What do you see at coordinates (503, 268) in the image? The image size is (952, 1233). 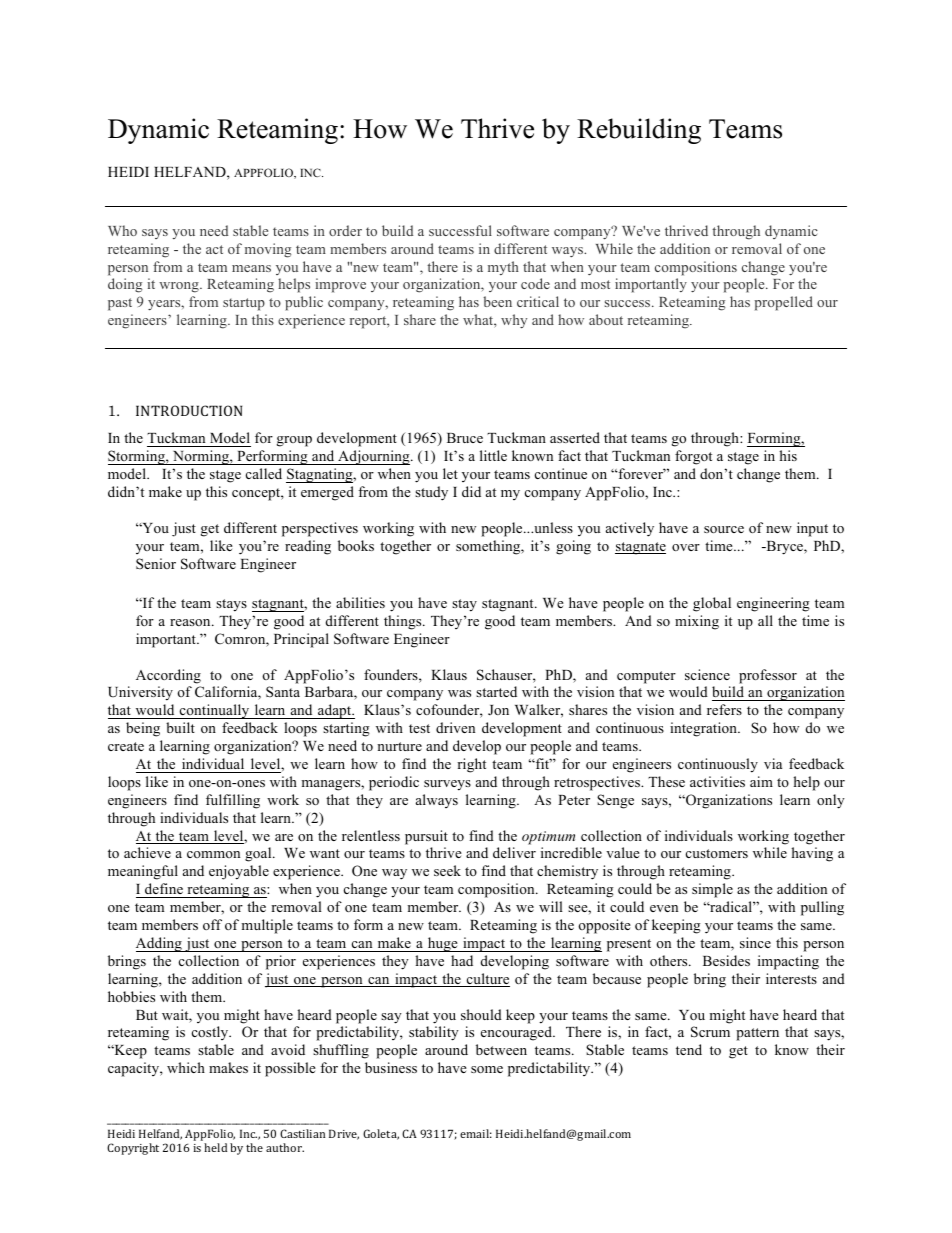 I see `myth` at bounding box center [503, 268].
